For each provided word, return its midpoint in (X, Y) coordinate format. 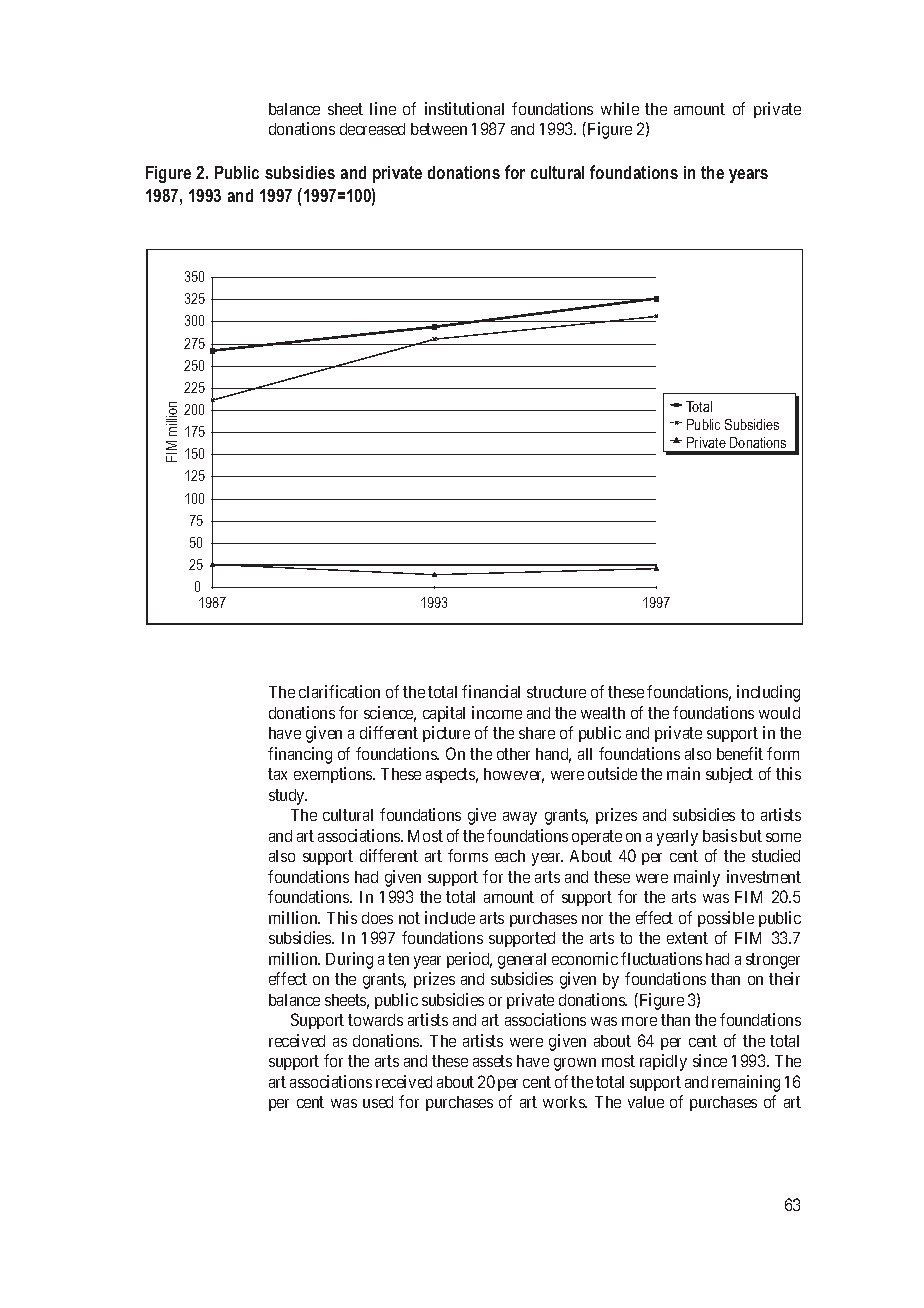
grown (575, 1064)
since (710, 1060)
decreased (372, 129)
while (620, 108)
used (378, 1102)
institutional (464, 108)
